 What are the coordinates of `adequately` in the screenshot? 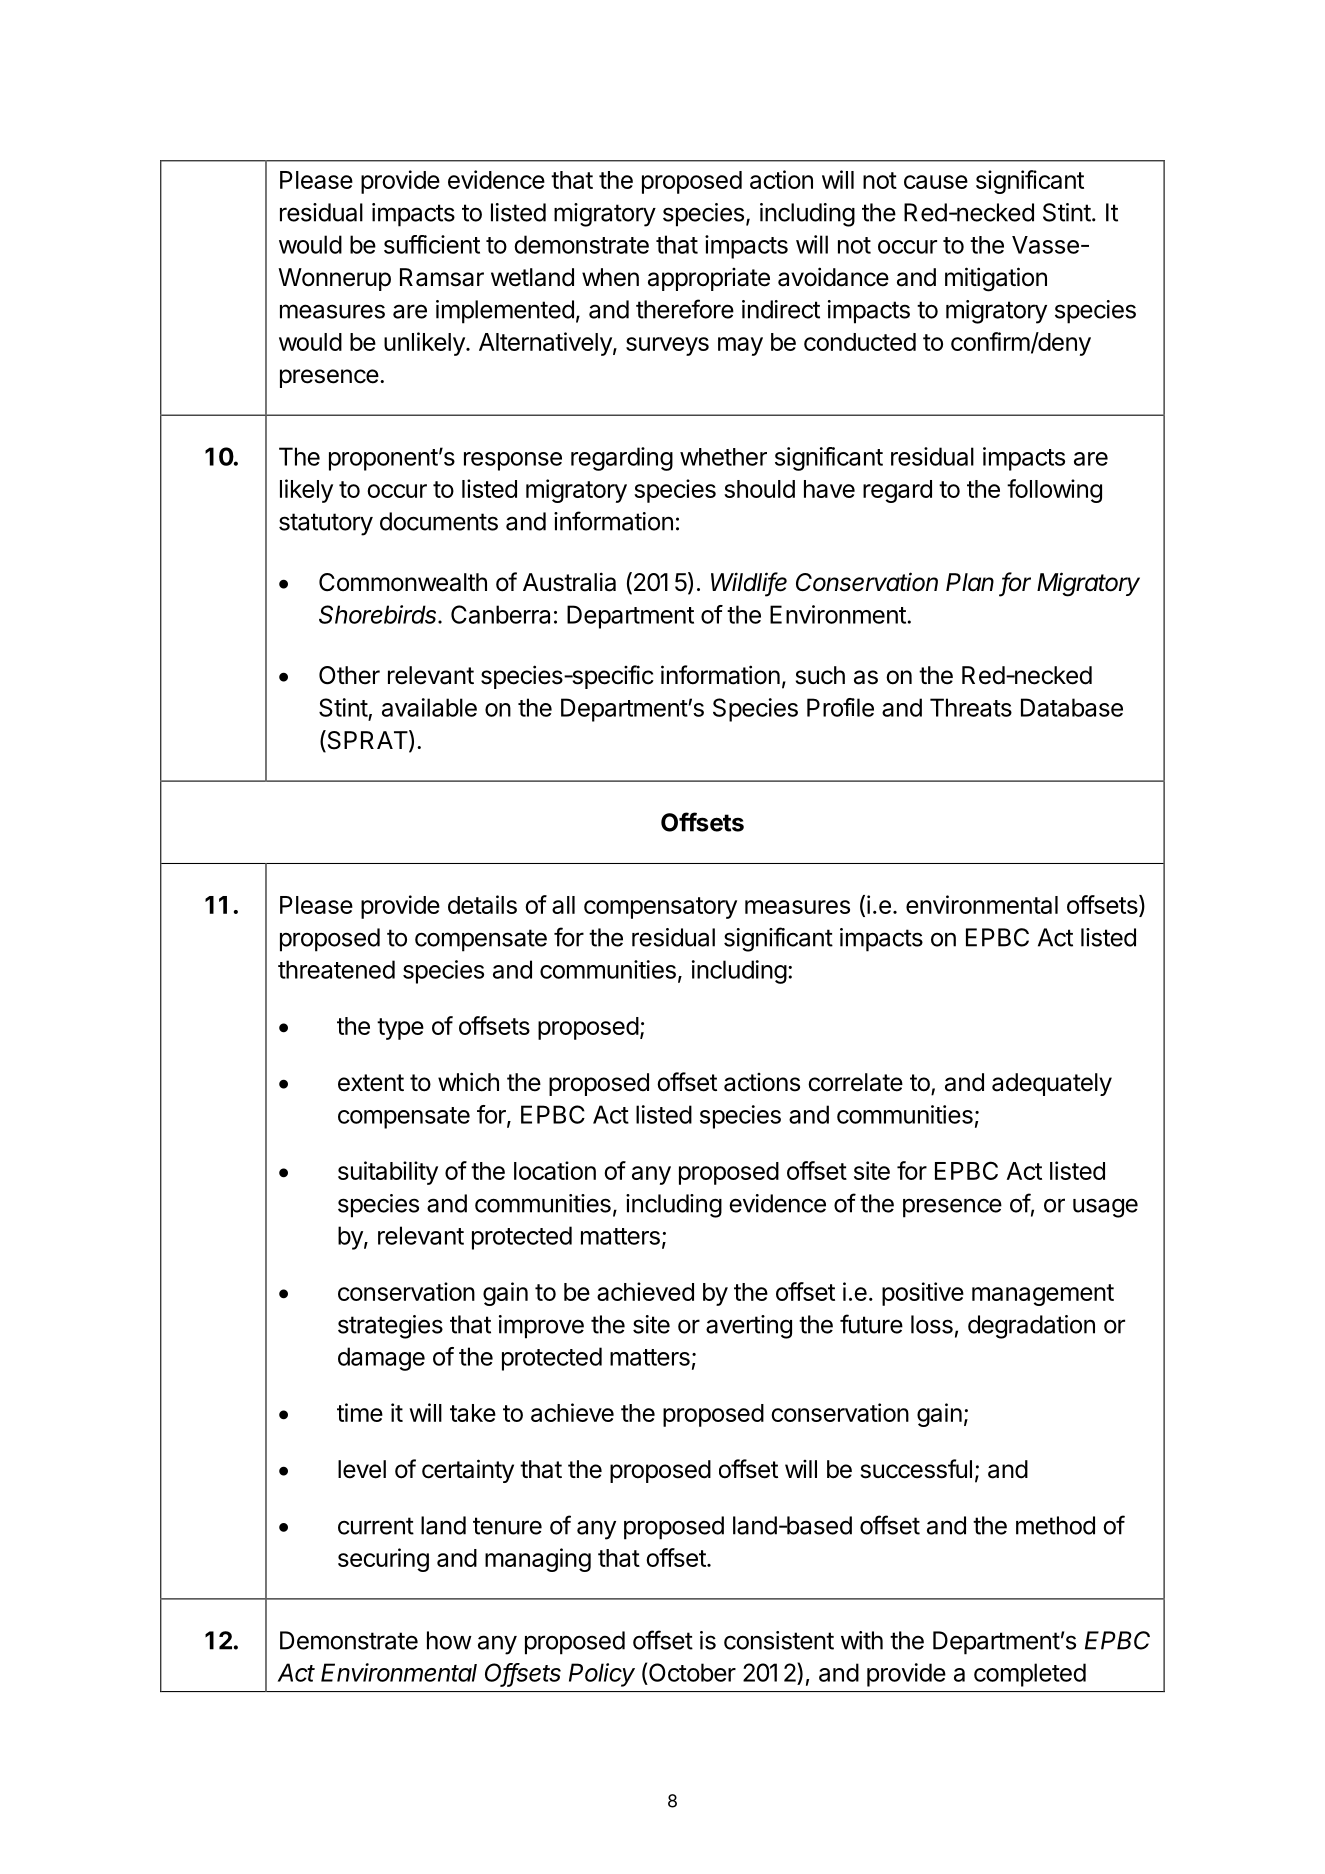 It's located at (1052, 1084).
